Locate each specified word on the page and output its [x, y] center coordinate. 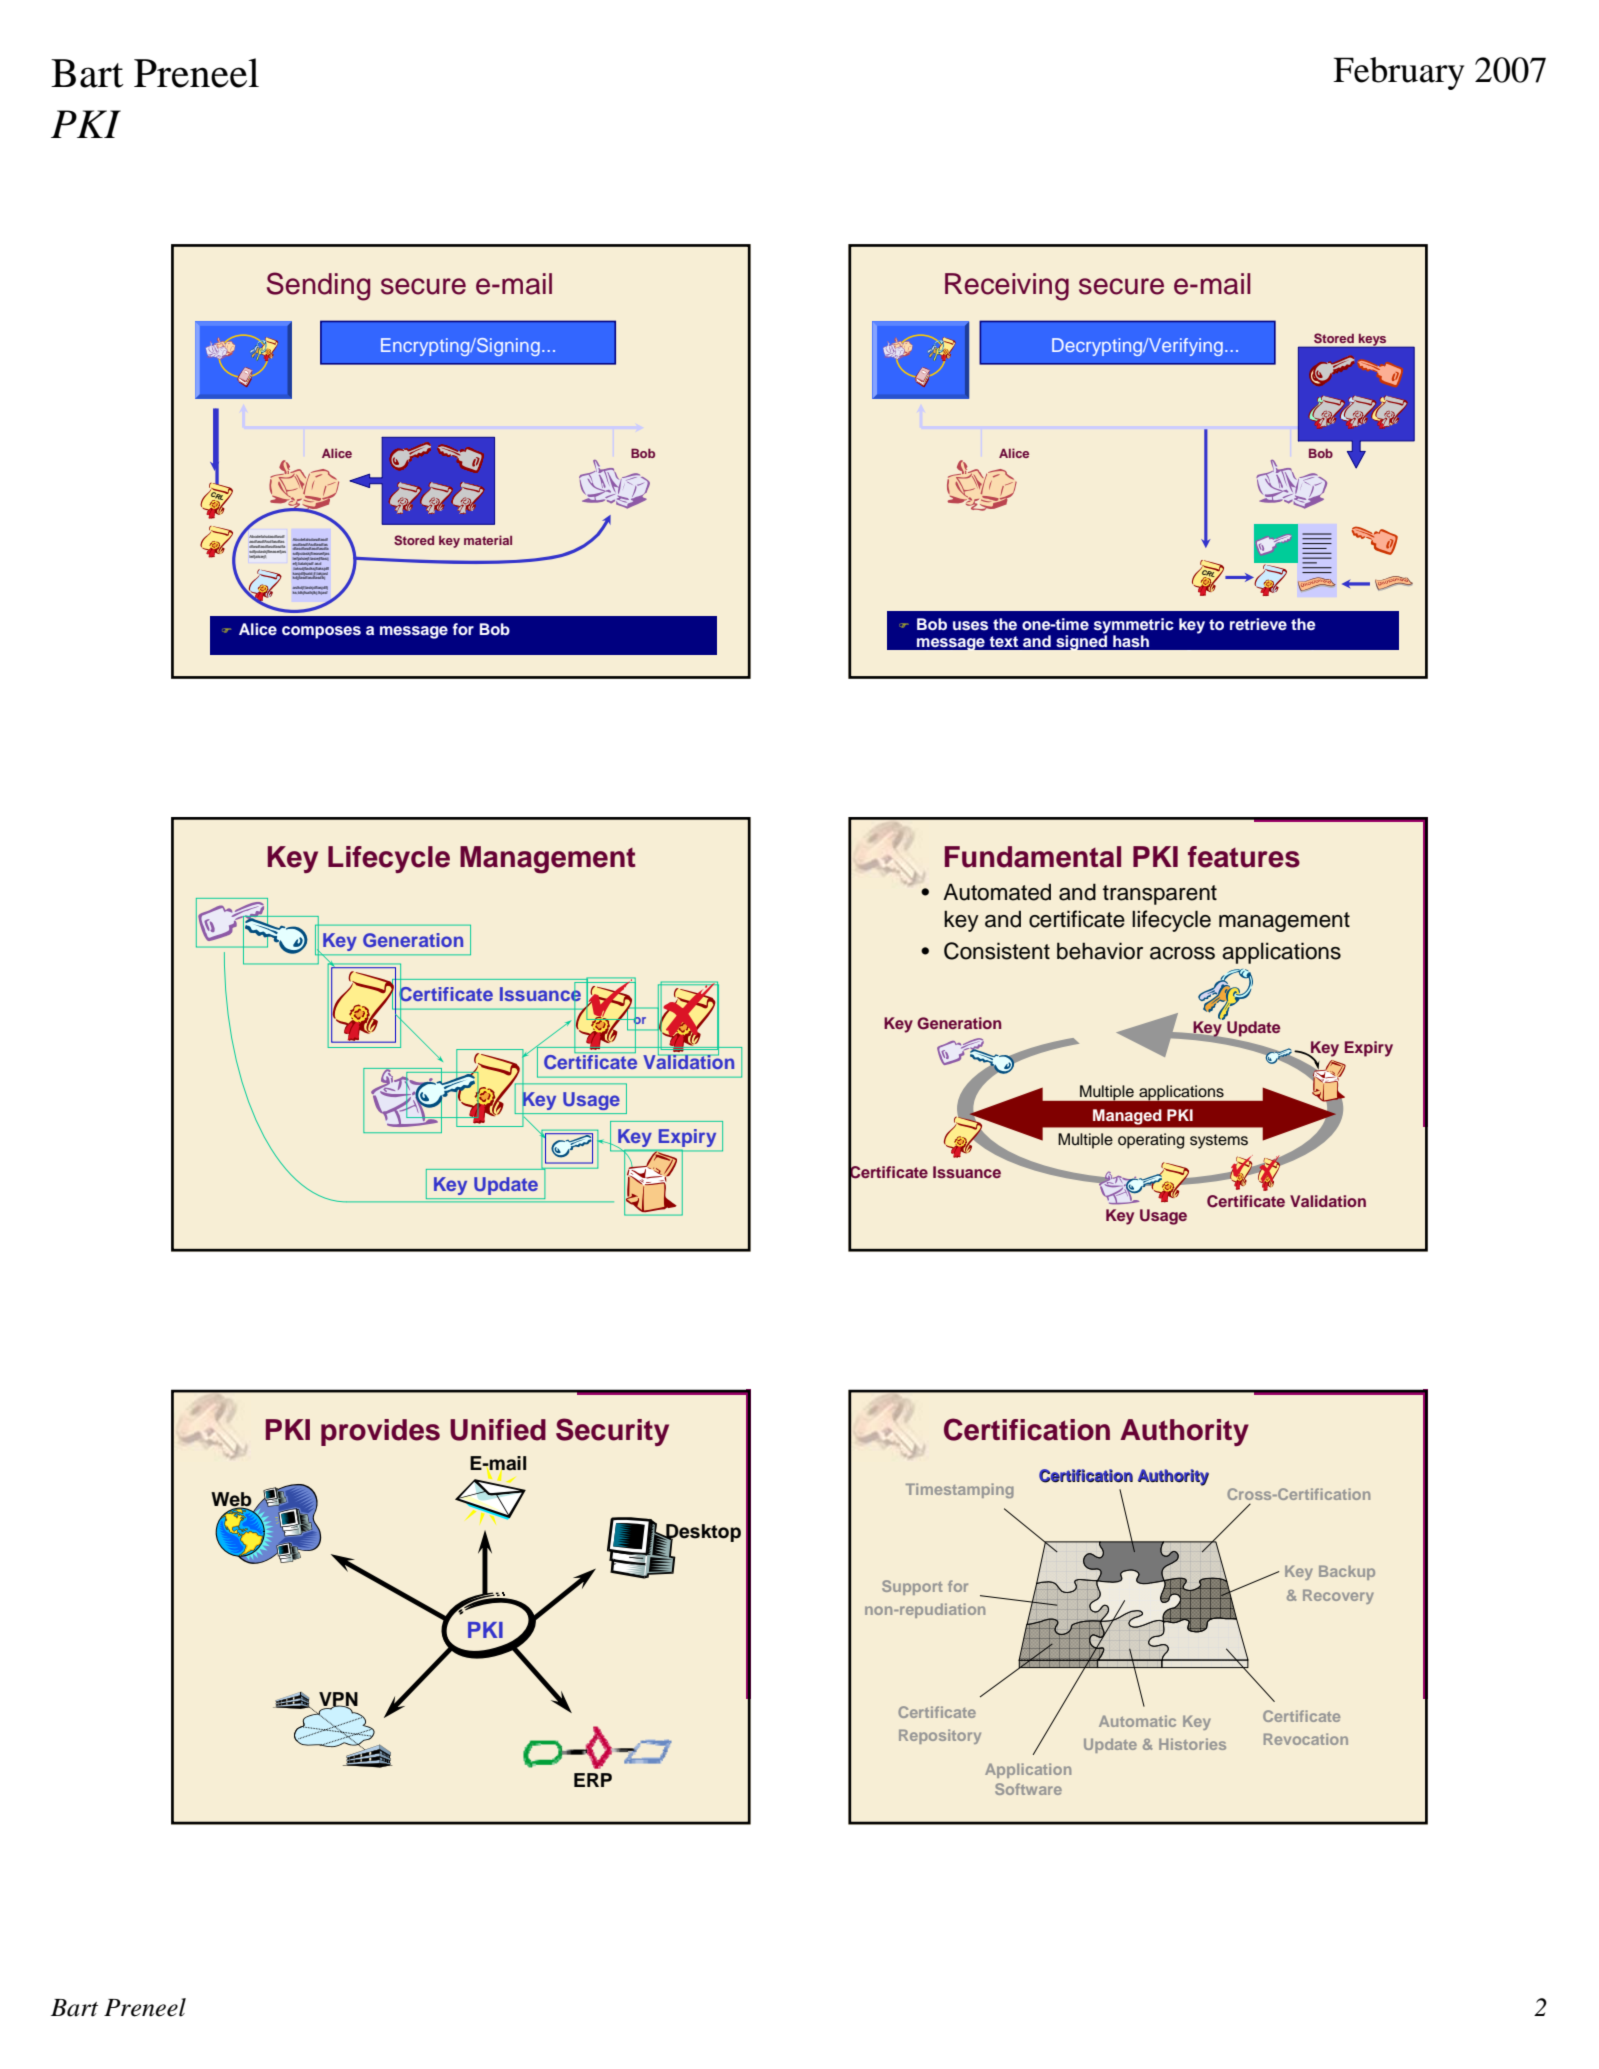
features [1244, 857]
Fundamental [1033, 857]
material [488, 540]
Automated [997, 892]
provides [380, 1432]
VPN [338, 1700]
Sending [318, 286]
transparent [1160, 895]
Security [612, 1432]
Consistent [997, 951]
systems [1219, 1141]
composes [321, 632]
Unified [498, 1430]
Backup [1347, 1572]
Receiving [1007, 287]
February [1398, 73]
